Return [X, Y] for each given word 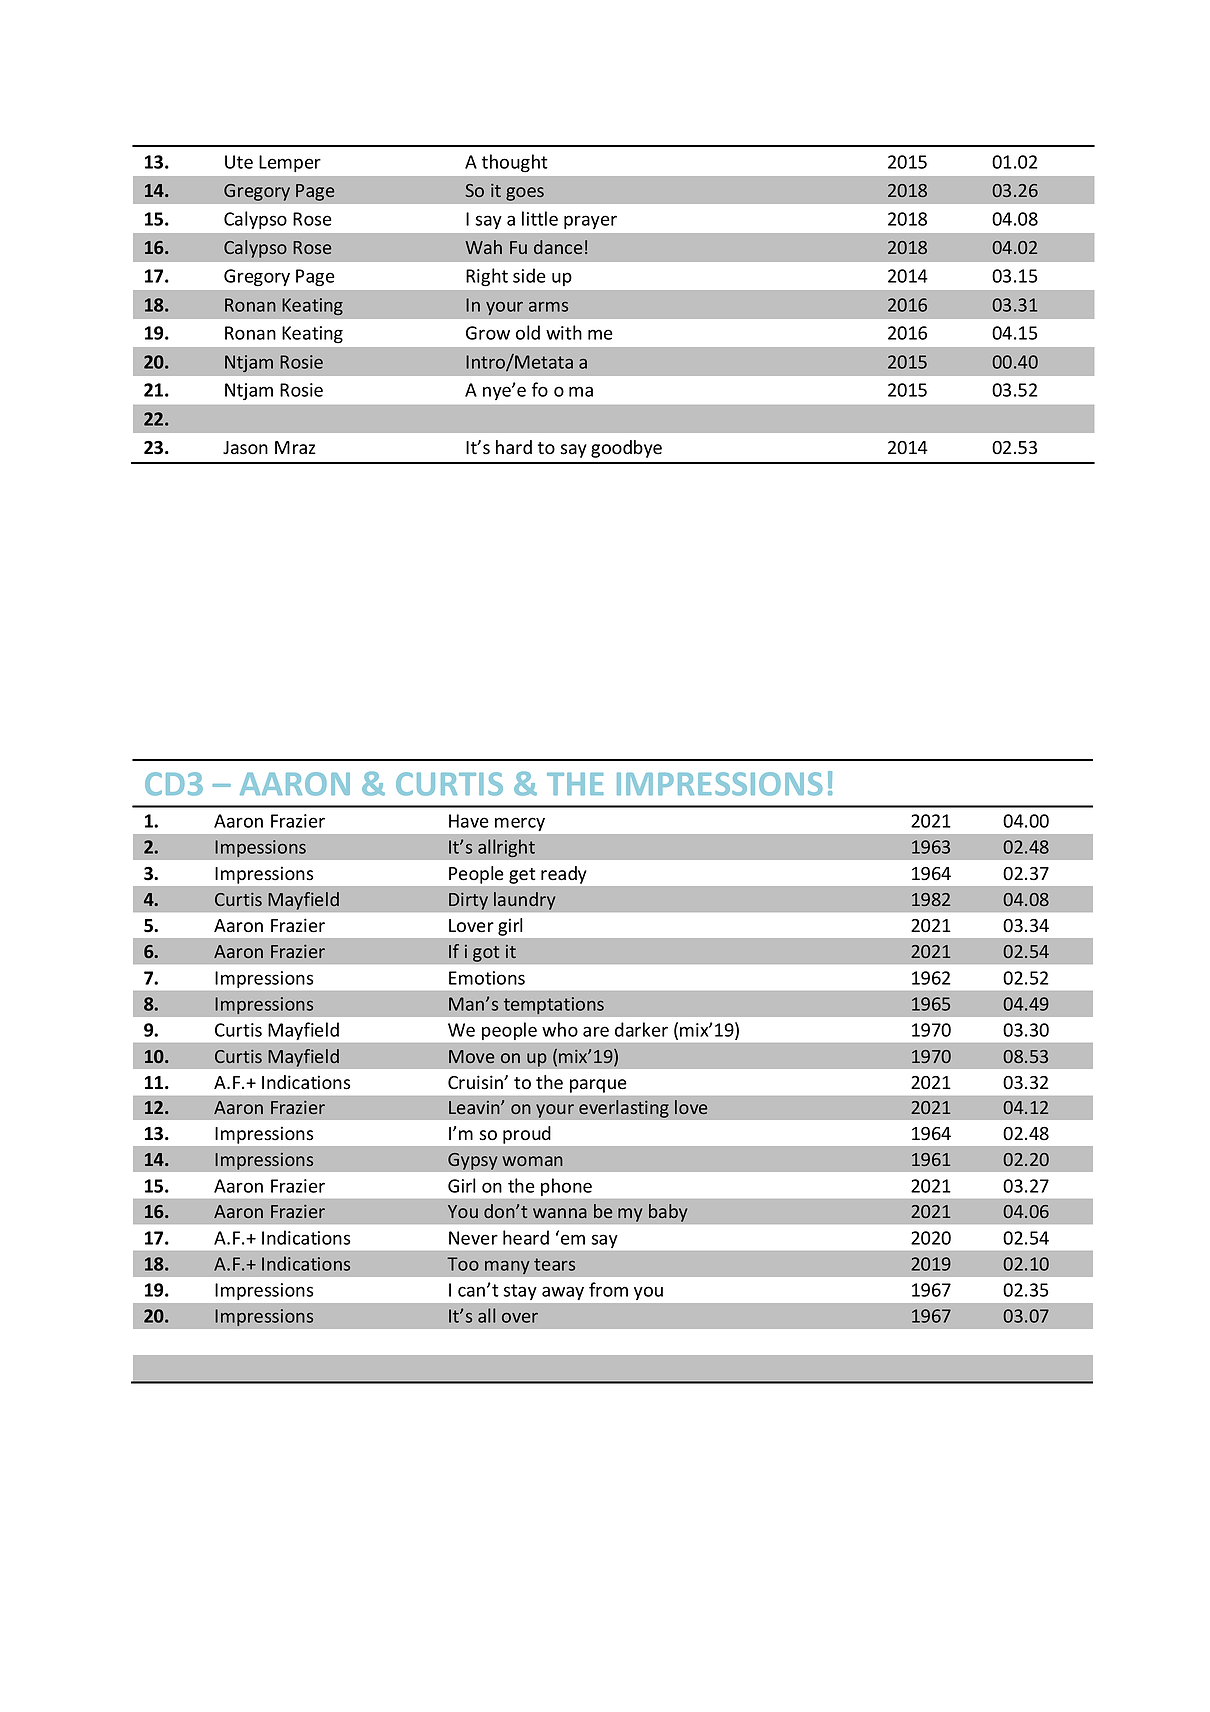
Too [463, 1264]
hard [514, 447]
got [486, 954]
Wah [483, 247]
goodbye [626, 449]
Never [473, 1238]
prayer [590, 222]
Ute [239, 162]
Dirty [468, 901]
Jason [245, 448]
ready [563, 875]
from [608, 1289]
